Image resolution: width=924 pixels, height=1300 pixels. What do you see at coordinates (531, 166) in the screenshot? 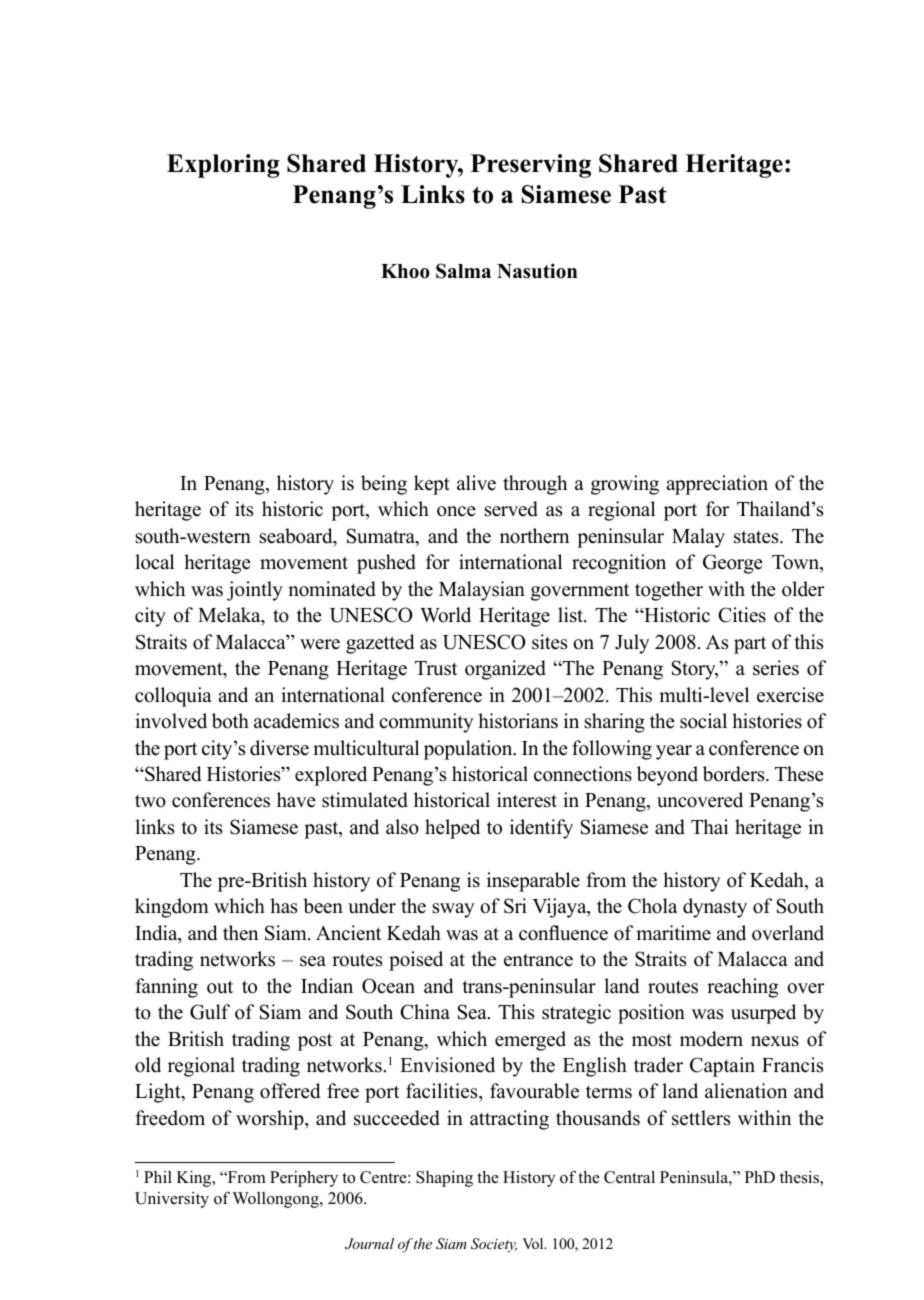
I see `Preserving` at bounding box center [531, 166].
